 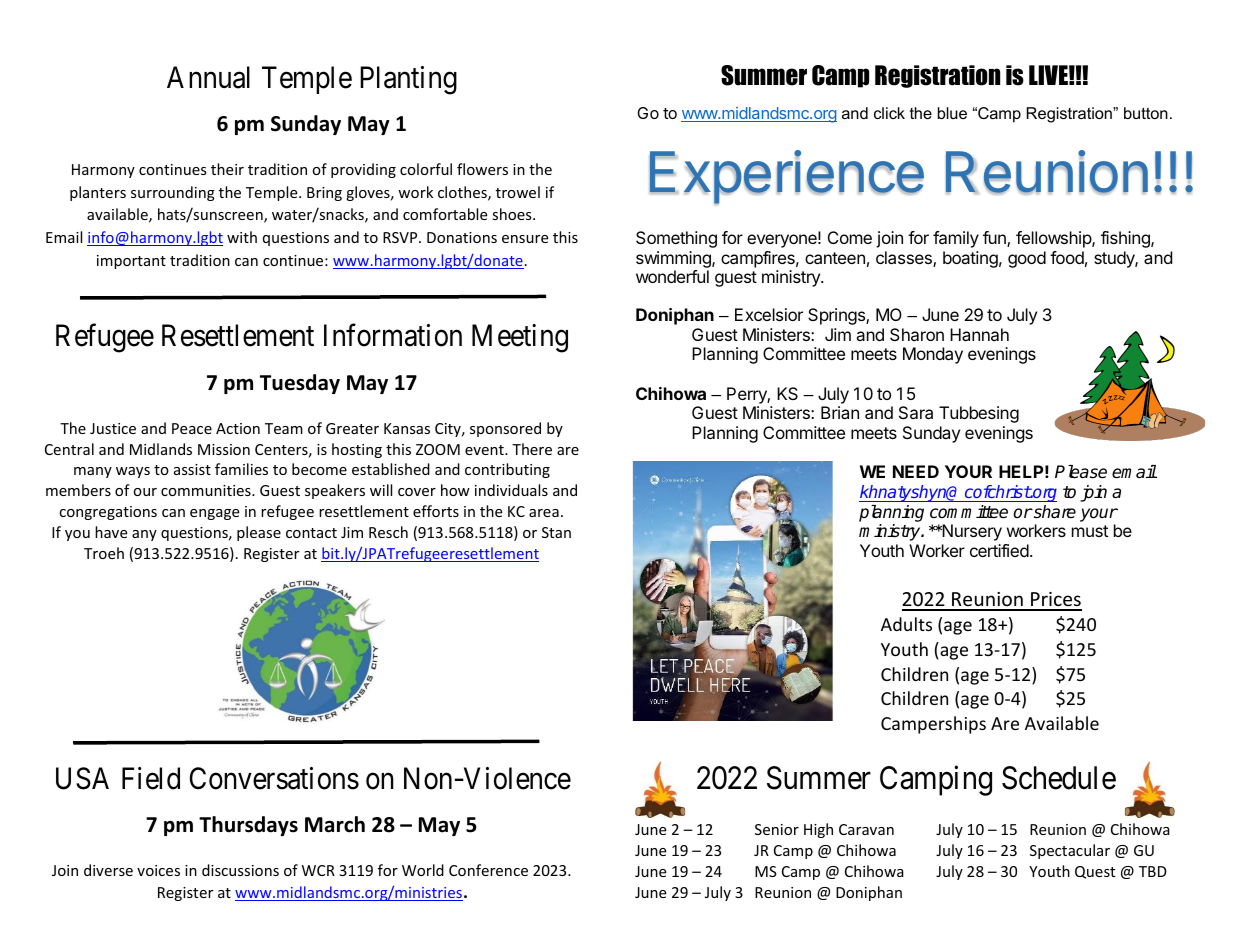 What do you see at coordinates (488, 870) in the document?
I see `Conference` at bounding box center [488, 870].
